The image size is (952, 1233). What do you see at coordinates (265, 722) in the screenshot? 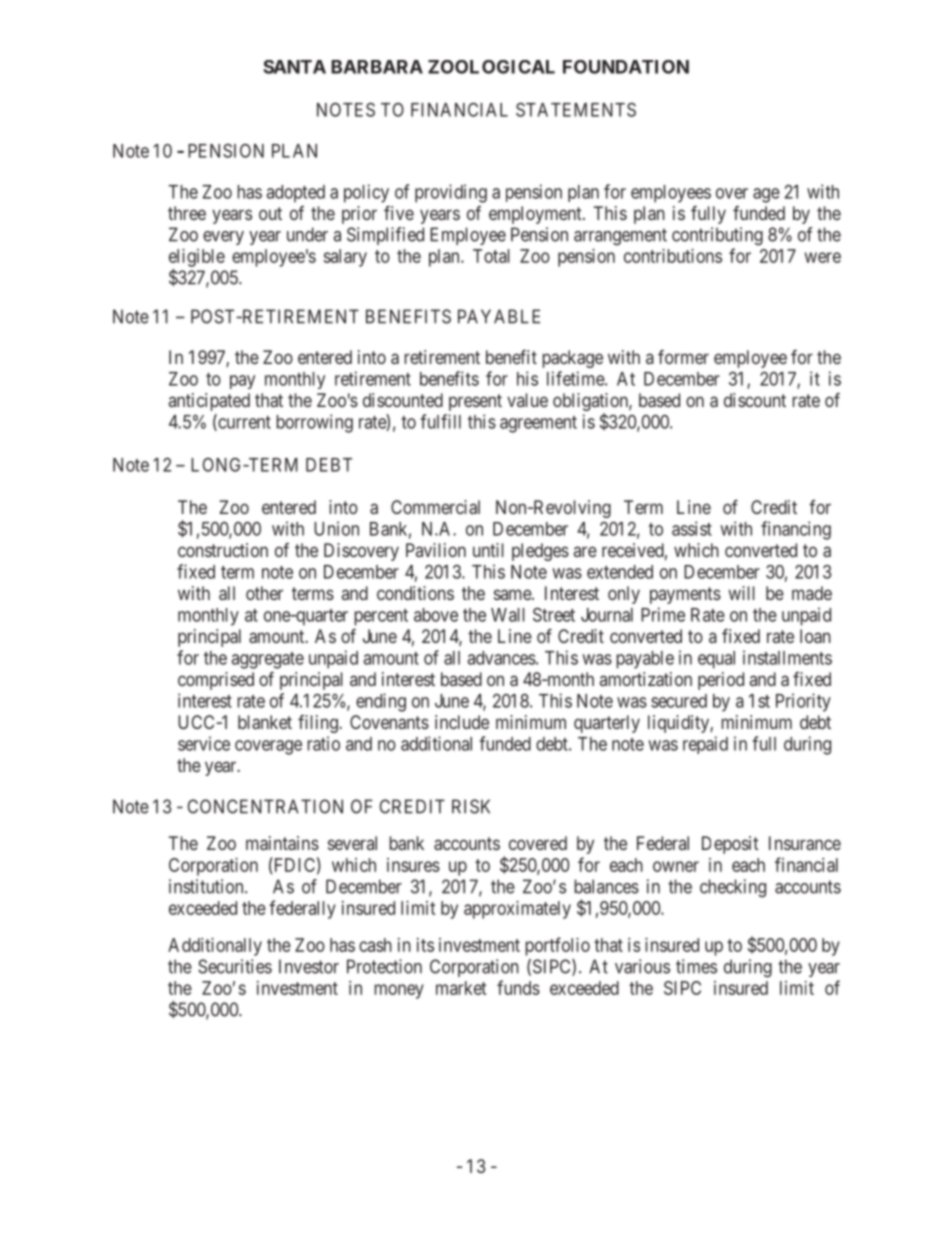
I see `blanket` at bounding box center [265, 722].
